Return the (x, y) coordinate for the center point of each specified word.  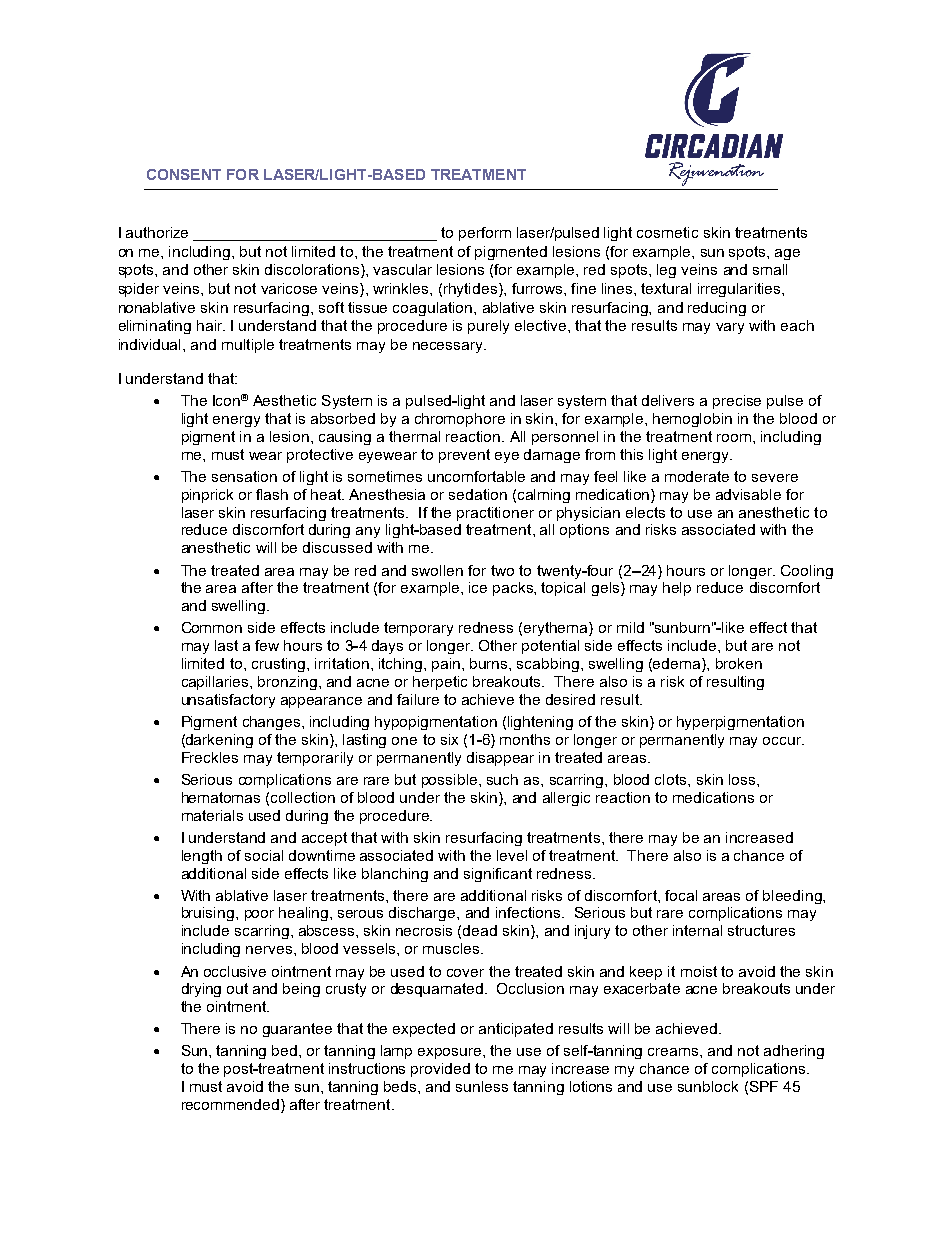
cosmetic (667, 232)
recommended (230, 1104)
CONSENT (184, 174)
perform (485, 234)
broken (739, 663)
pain (447, 665)
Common (212, 627)
